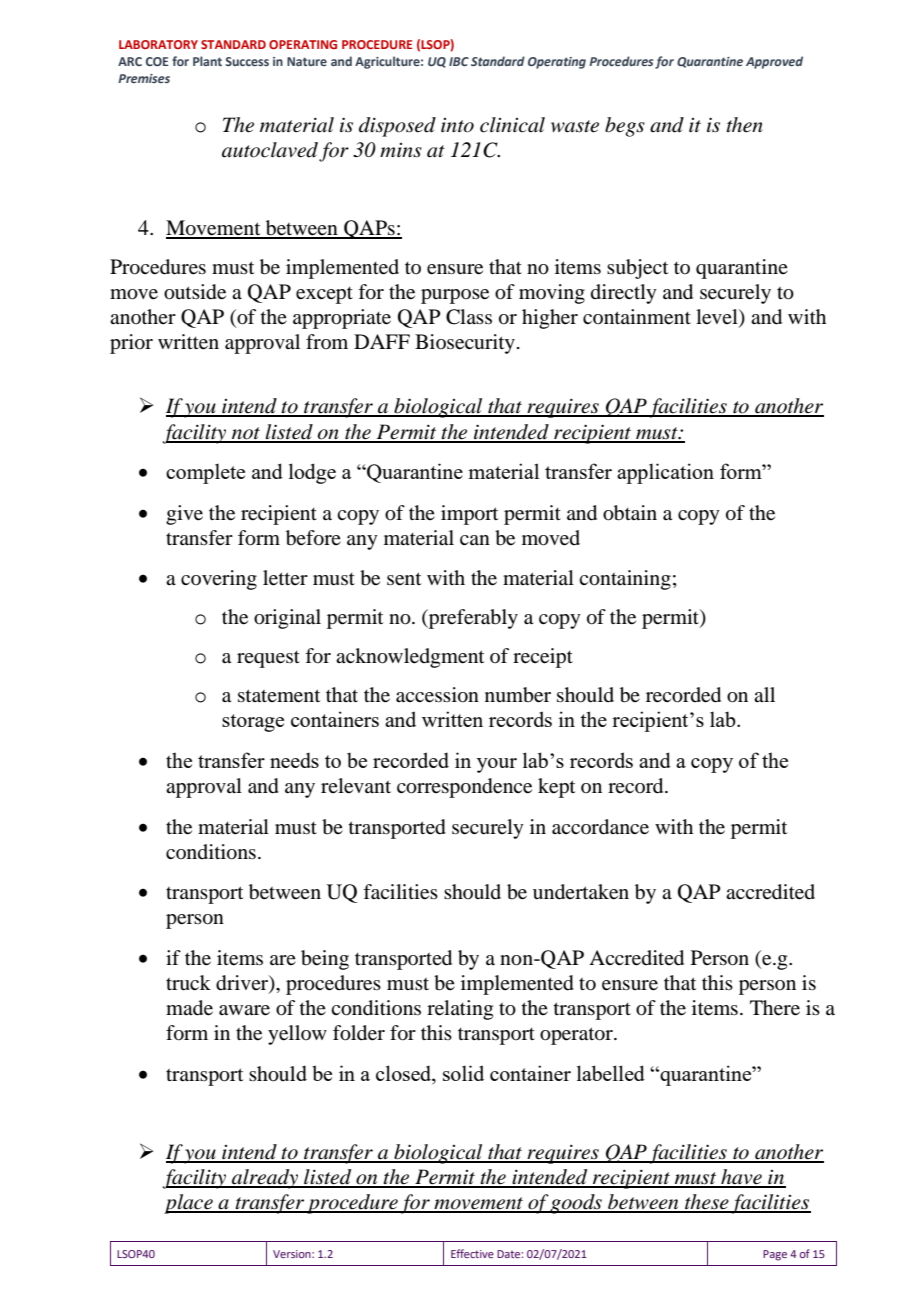 Image resolution: width=924 pixels, height=1309 pixels. What do you see at coordinates (764, 694) in the screenshot?
I see `all` at bounding box center [764, 694].
